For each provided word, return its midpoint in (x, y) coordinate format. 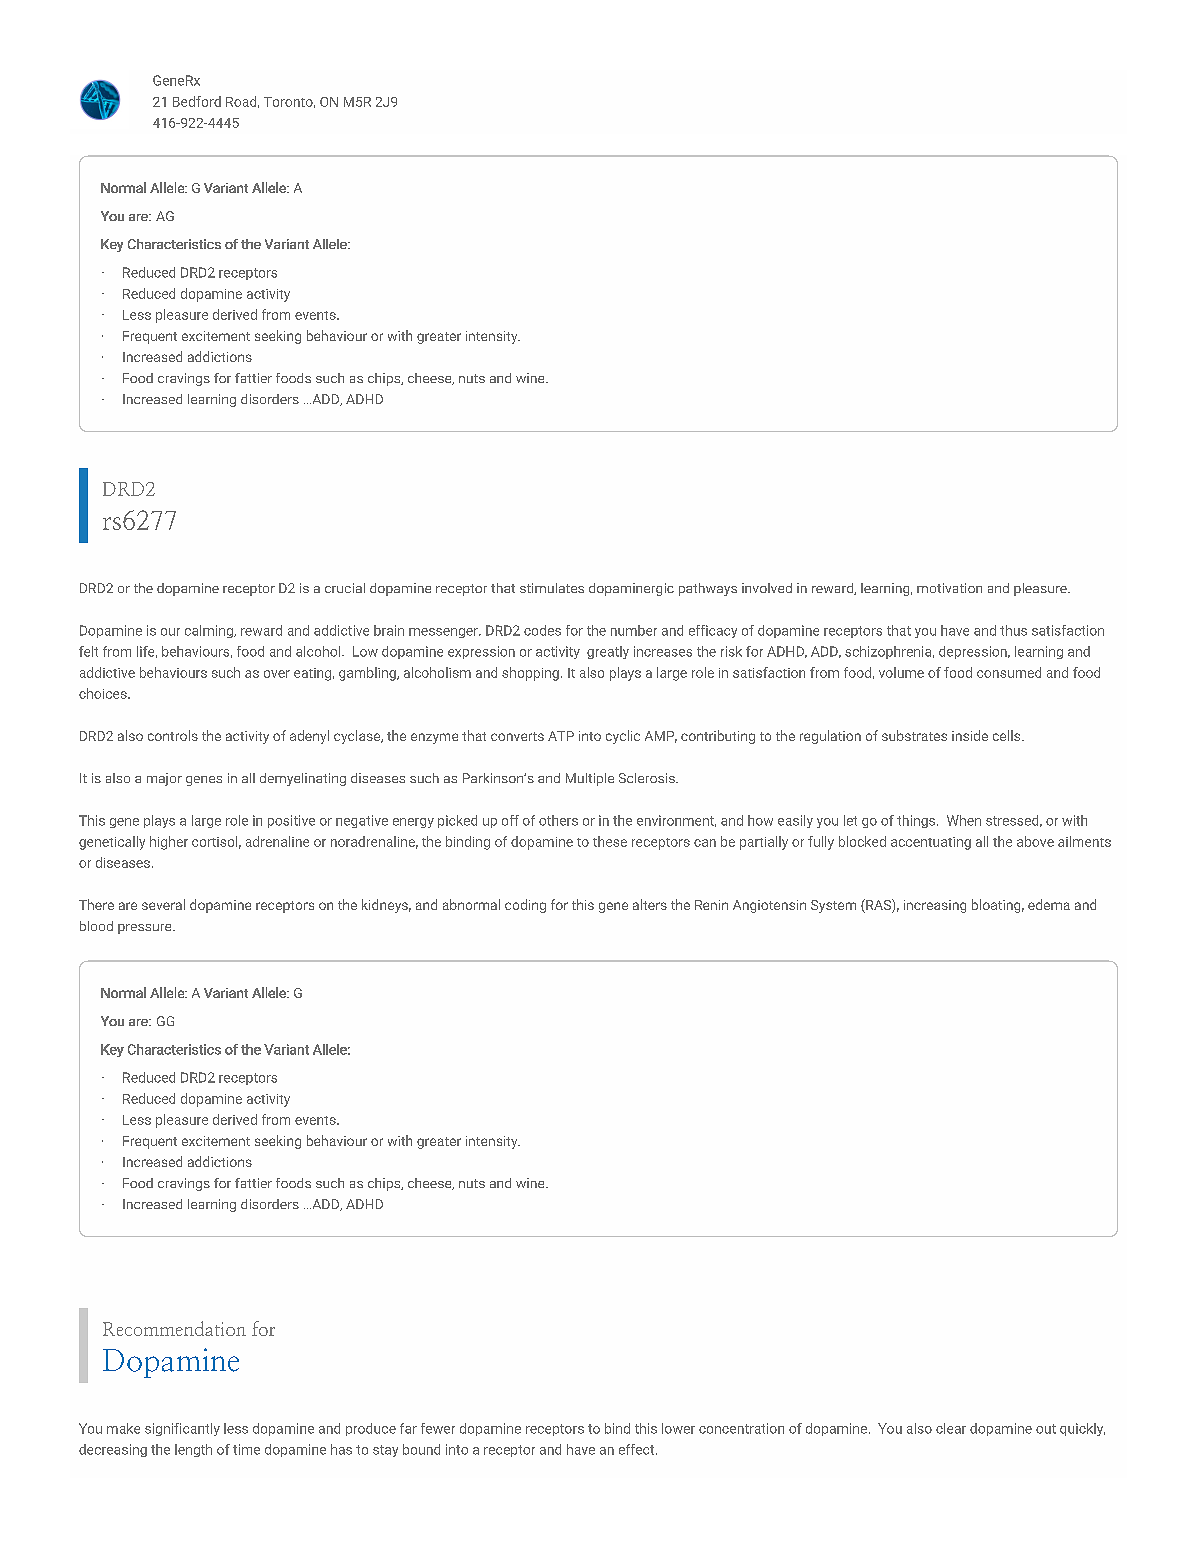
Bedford (197, 101)
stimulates (552, 588)
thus (1013, 630)
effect (638, 1449)
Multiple (590, 779)
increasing (935, 906)
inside (970, 735)
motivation (949, 588)
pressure (146, 929)
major (164, 779)
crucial (345, 588)
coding (525, 906)
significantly (182, 1429)
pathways (708, 589)
